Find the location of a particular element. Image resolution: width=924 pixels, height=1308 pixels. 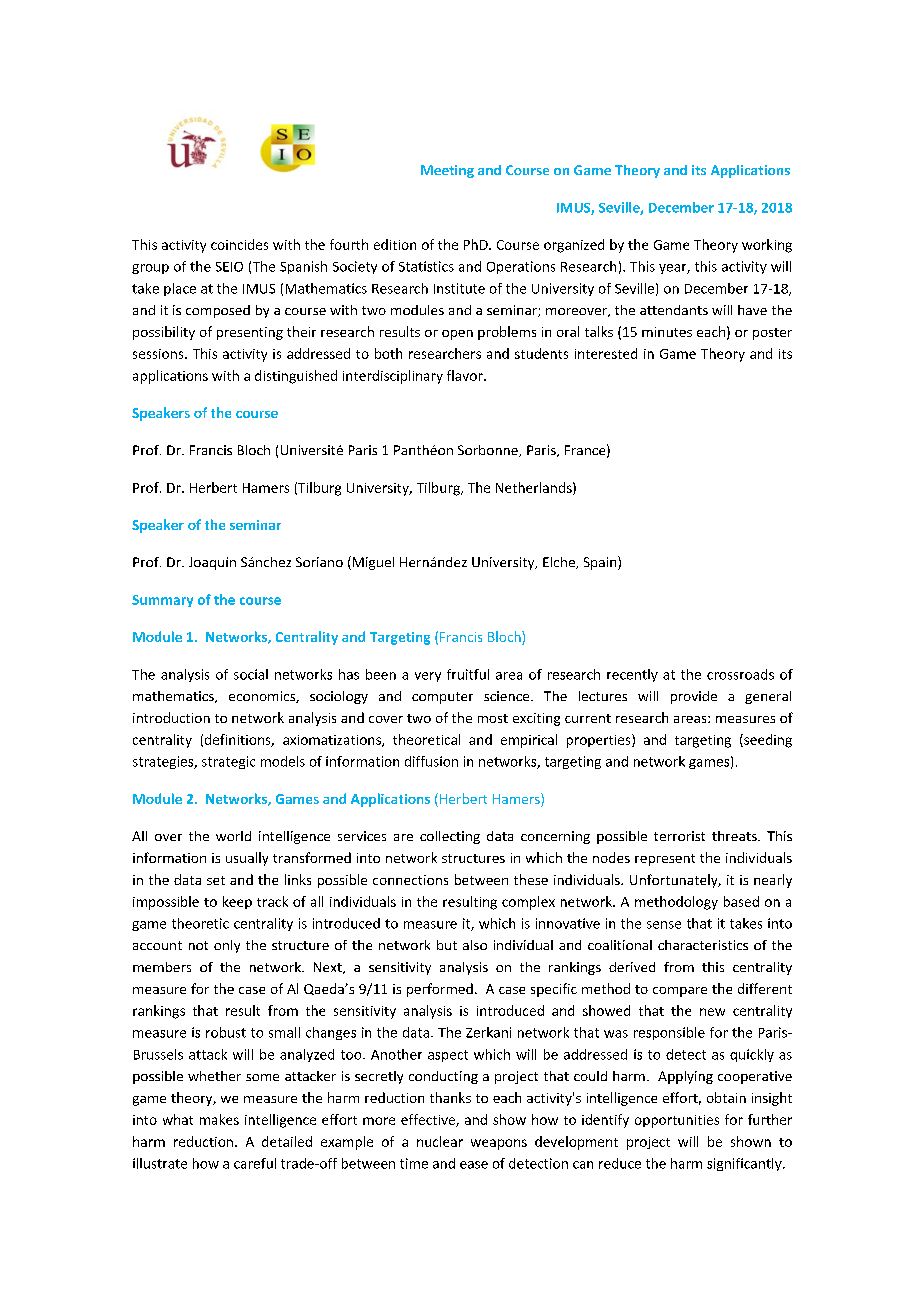

minutes is located at coordinates (667, 332).
